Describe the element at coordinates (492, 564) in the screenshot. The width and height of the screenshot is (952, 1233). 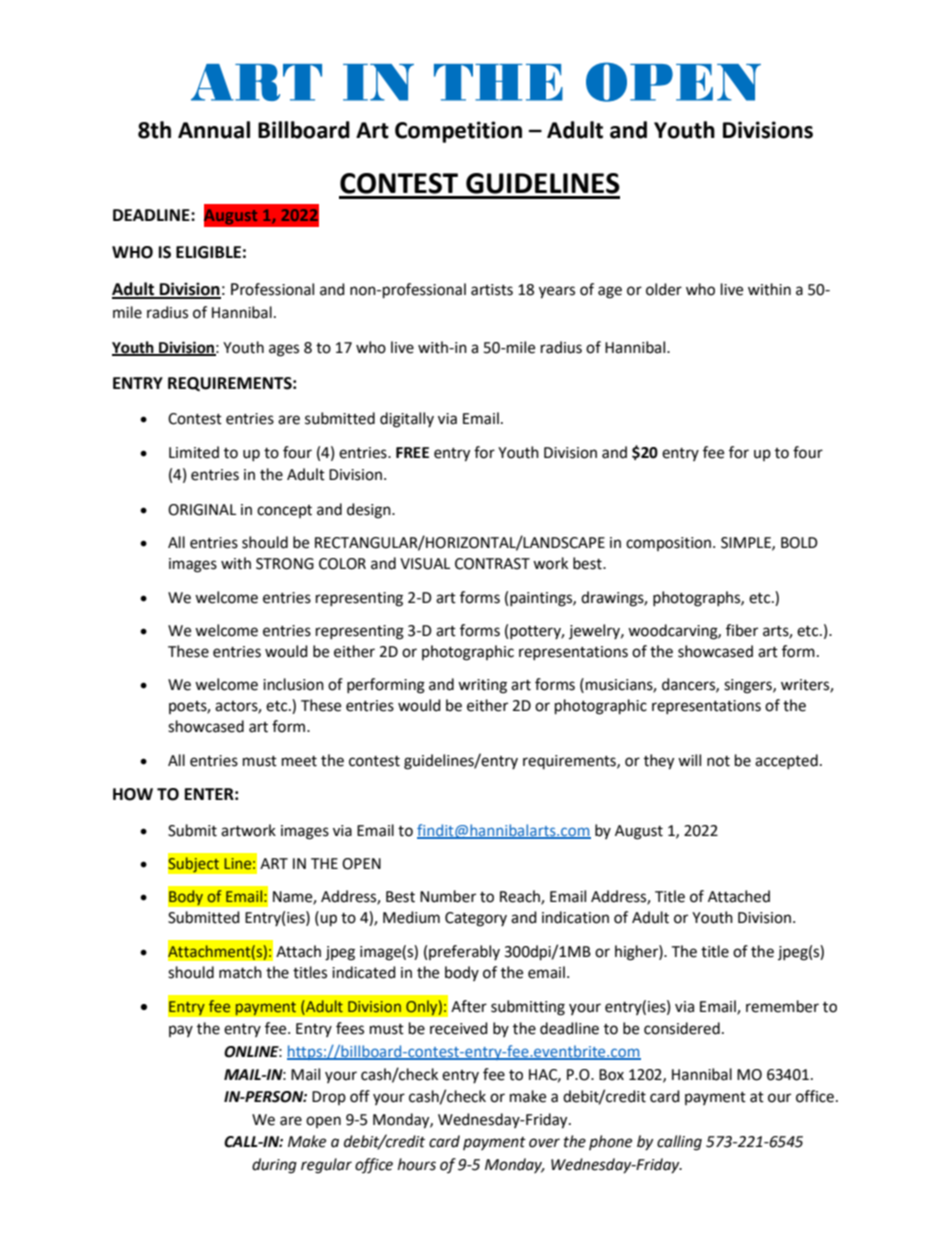
I see `CONTRAST` at that location.
